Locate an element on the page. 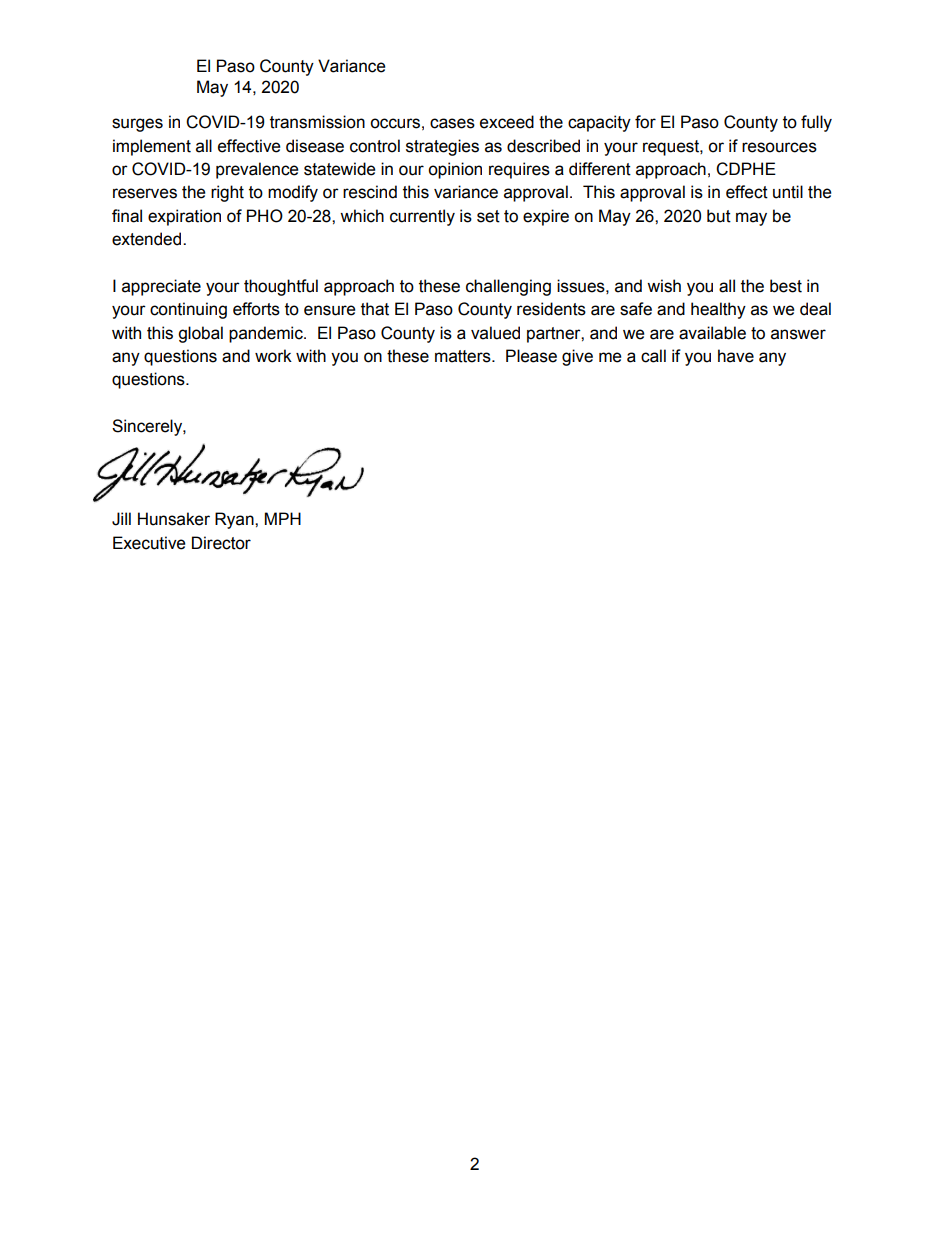 The height and width of the document is (1233, 952). Ryan is located at coordinates (235, 520).
